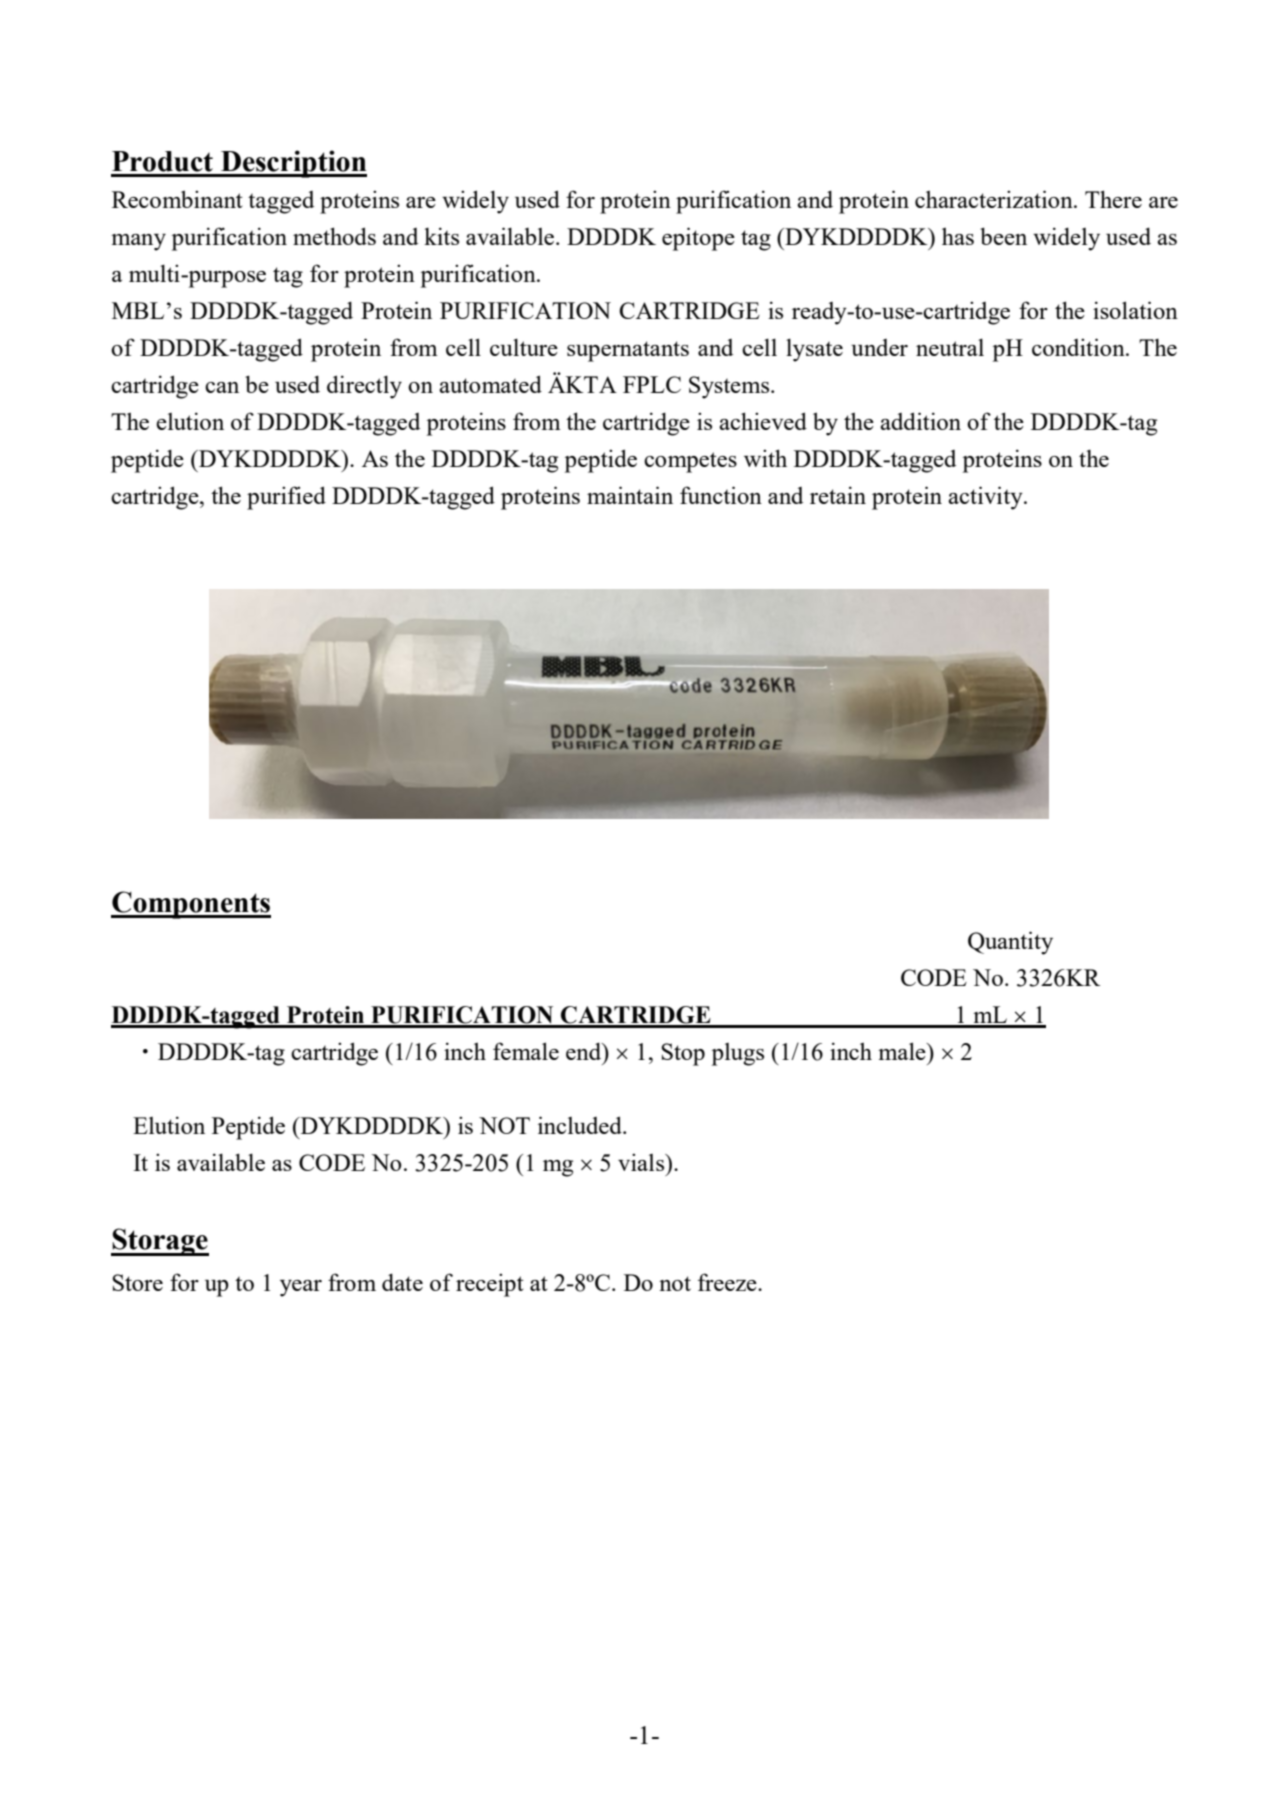 Image resolution: width=1274 pixels, height=1799 pixels. I want to click on Description, so click(293, 164).
